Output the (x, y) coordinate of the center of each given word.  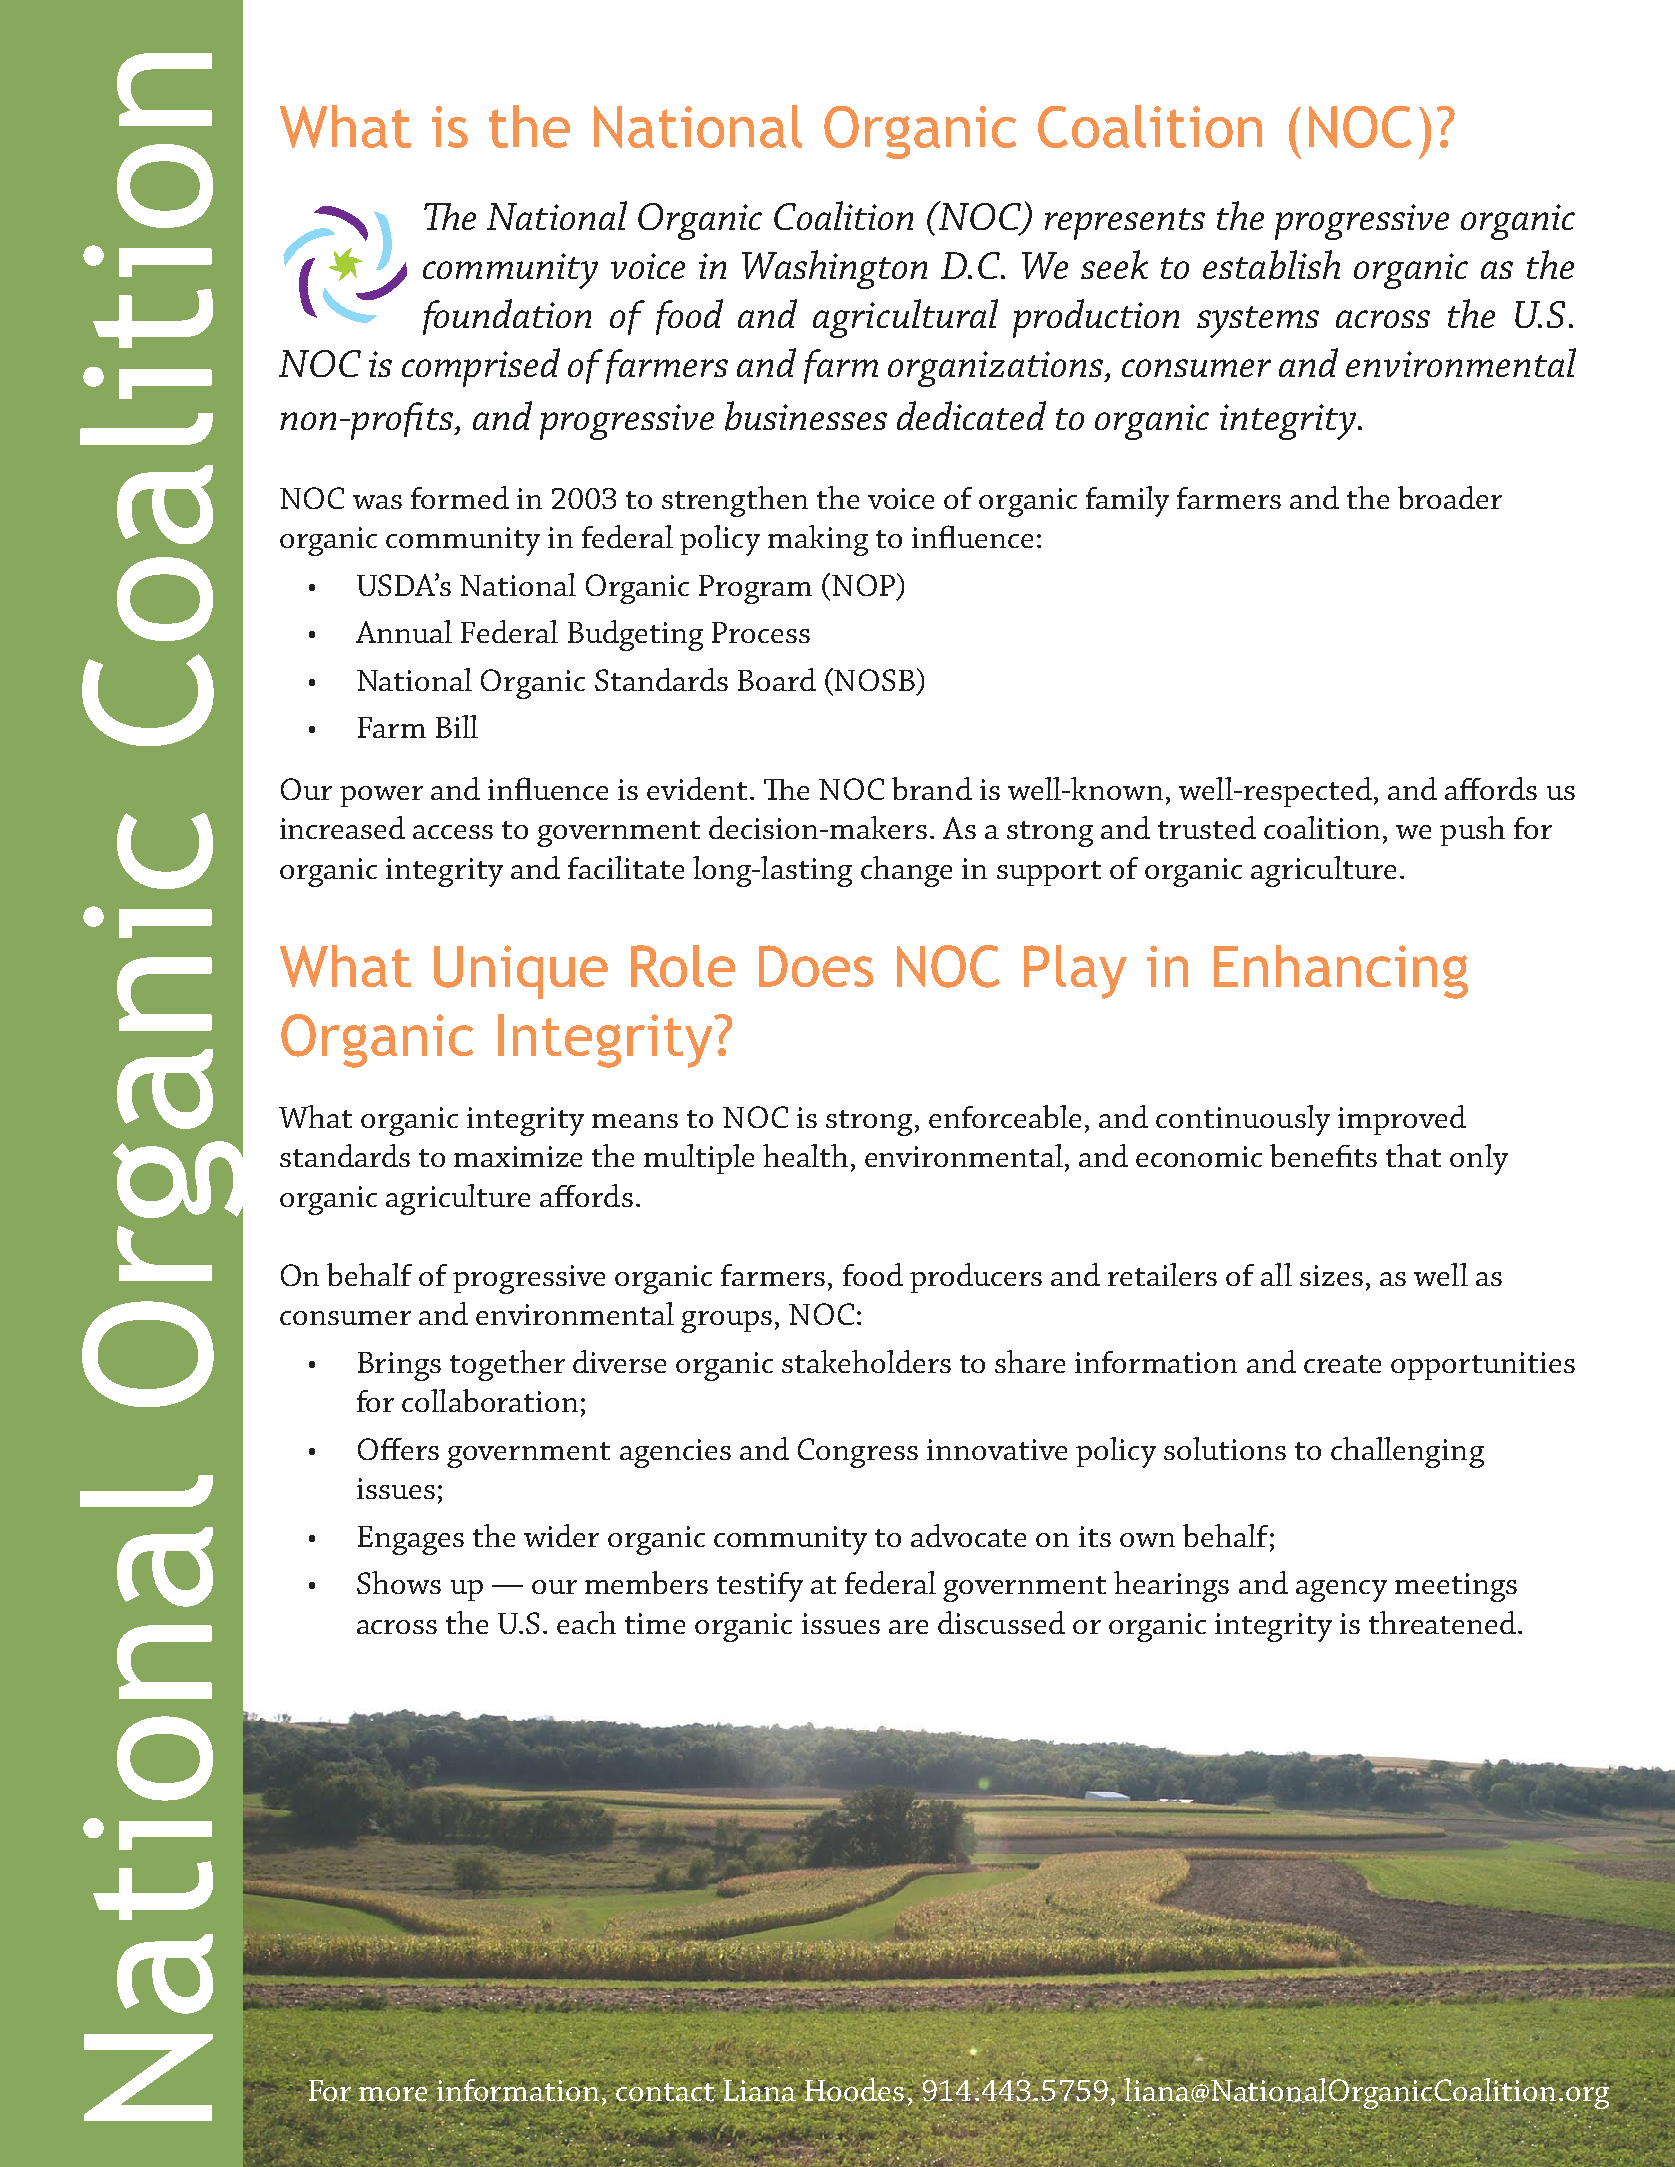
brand (932, 788)
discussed (1001, 1622)
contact (666, 2092)
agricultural (905, 318)
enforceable (1005, 1116)
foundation (507, 317)
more (393, 2095)
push (1472, 831)
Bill (457, 726)
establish (1271, 265)
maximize (518, 1156)
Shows (399, 1582)
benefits (1323, 1155)
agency (1341, 1591)
